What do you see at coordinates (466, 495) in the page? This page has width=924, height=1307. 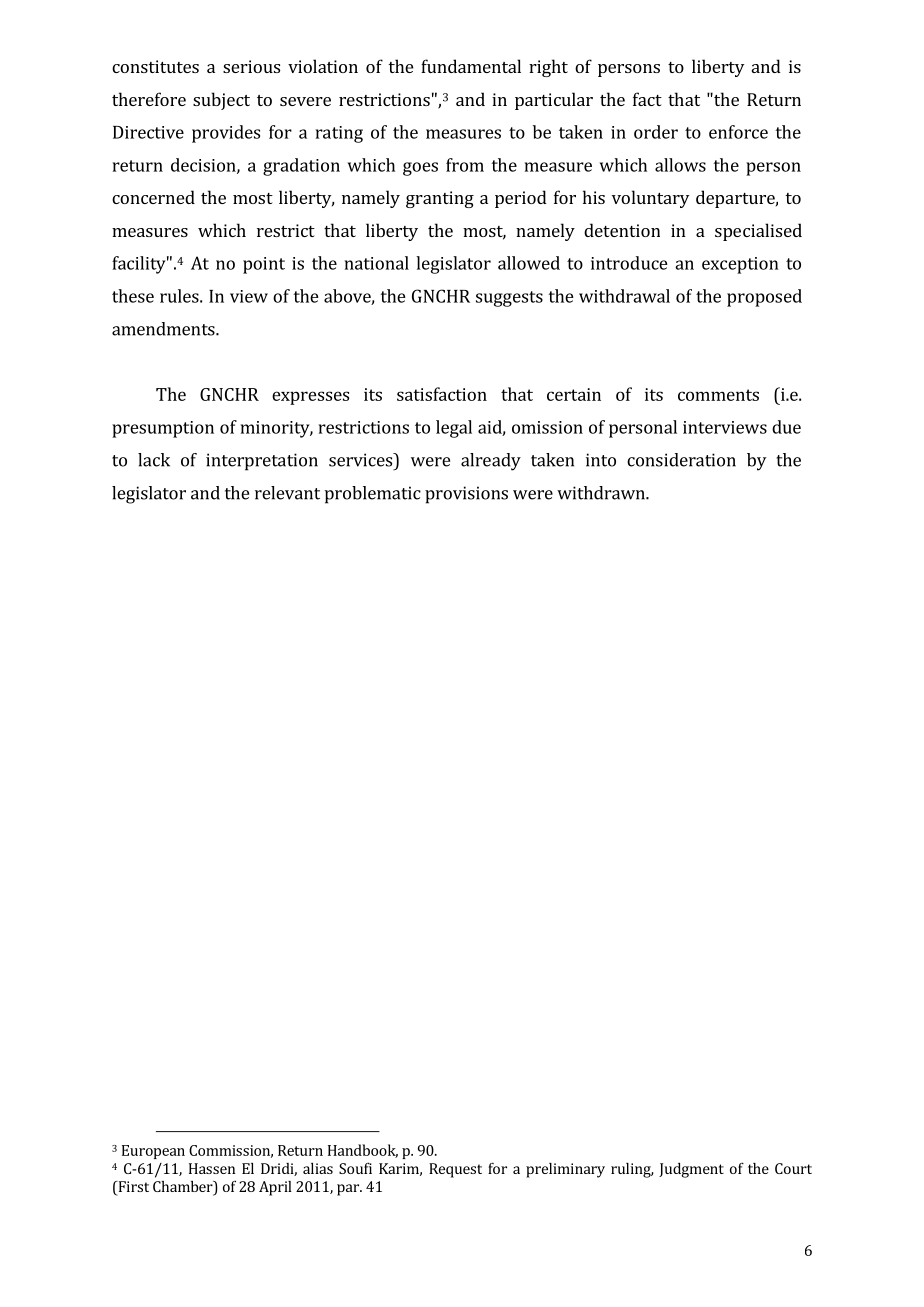 I see `provisions` at bounding box center [466, 495].
